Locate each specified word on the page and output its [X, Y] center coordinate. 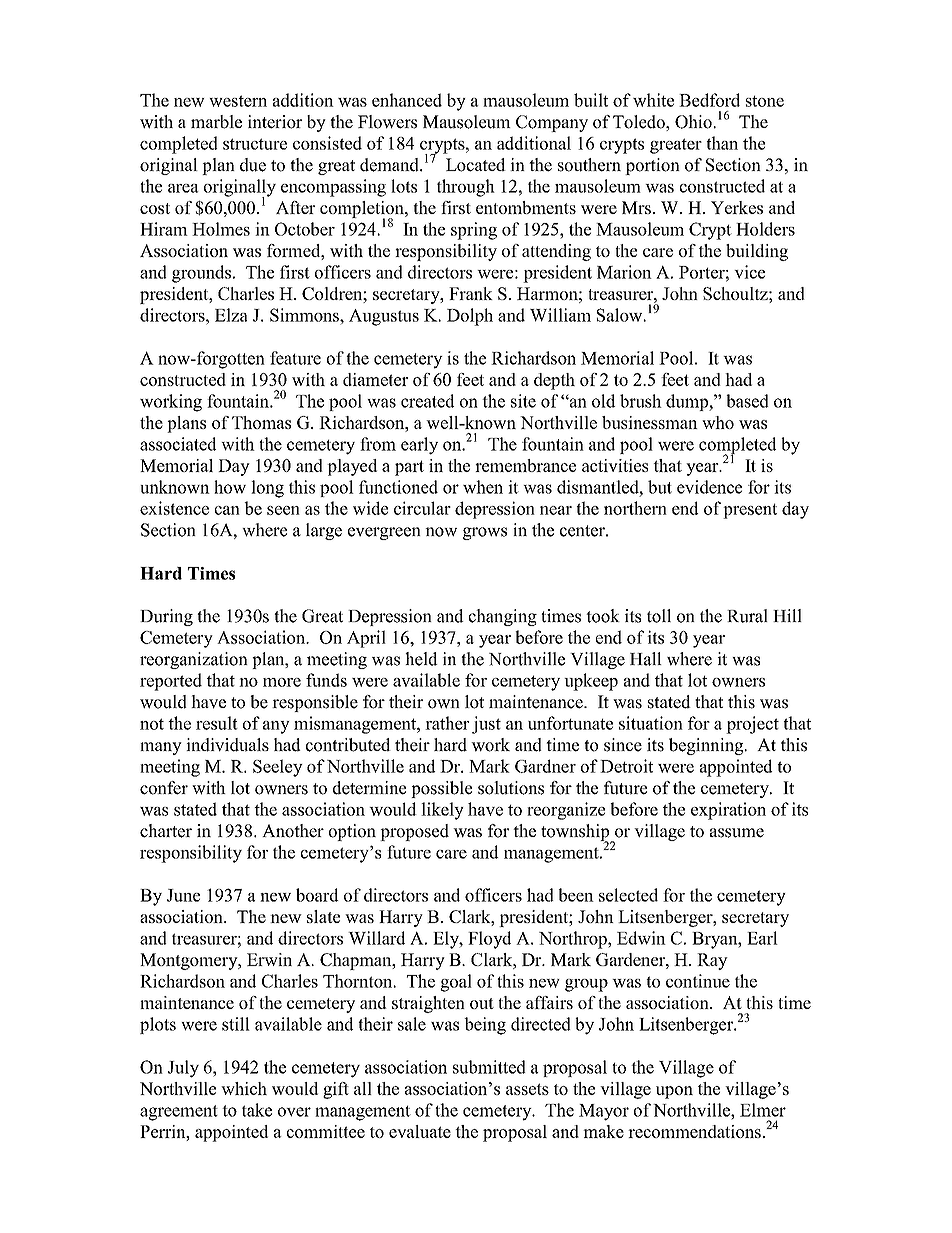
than [722, 143]
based [747, 401]
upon [674, 1092]
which [244, 1088]
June [183, 895]
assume [737, 833]
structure [255, 144]
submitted [489, 1067]
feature [295, 358]
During [166, 617]
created [427, 401]
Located [476, 165]
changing [503, 617]
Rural [747, 616]
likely [442, 811]
